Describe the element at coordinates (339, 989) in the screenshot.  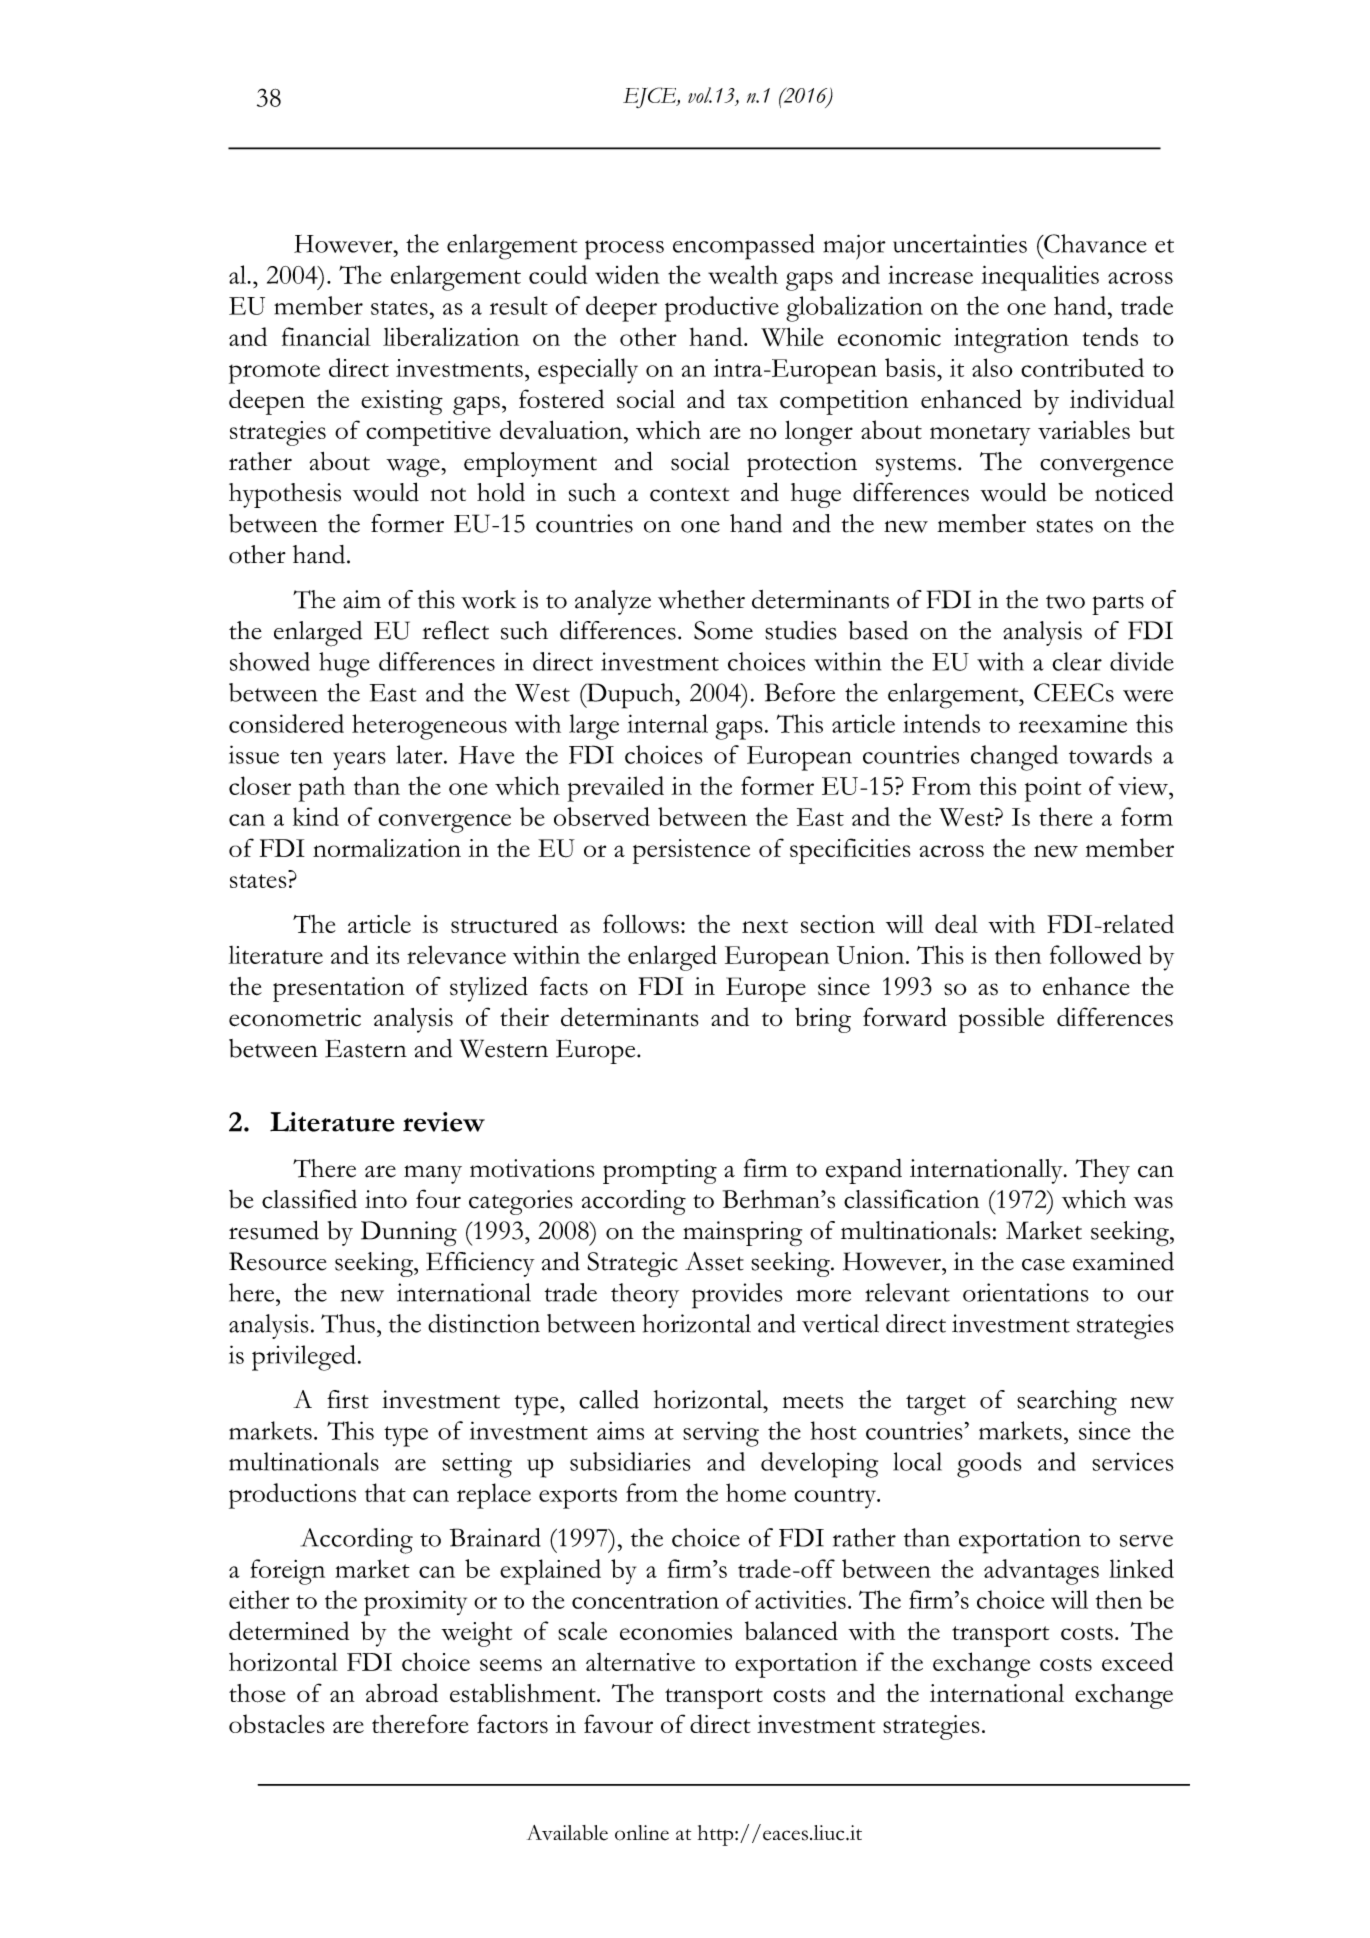
I see `presentation` at that location.
